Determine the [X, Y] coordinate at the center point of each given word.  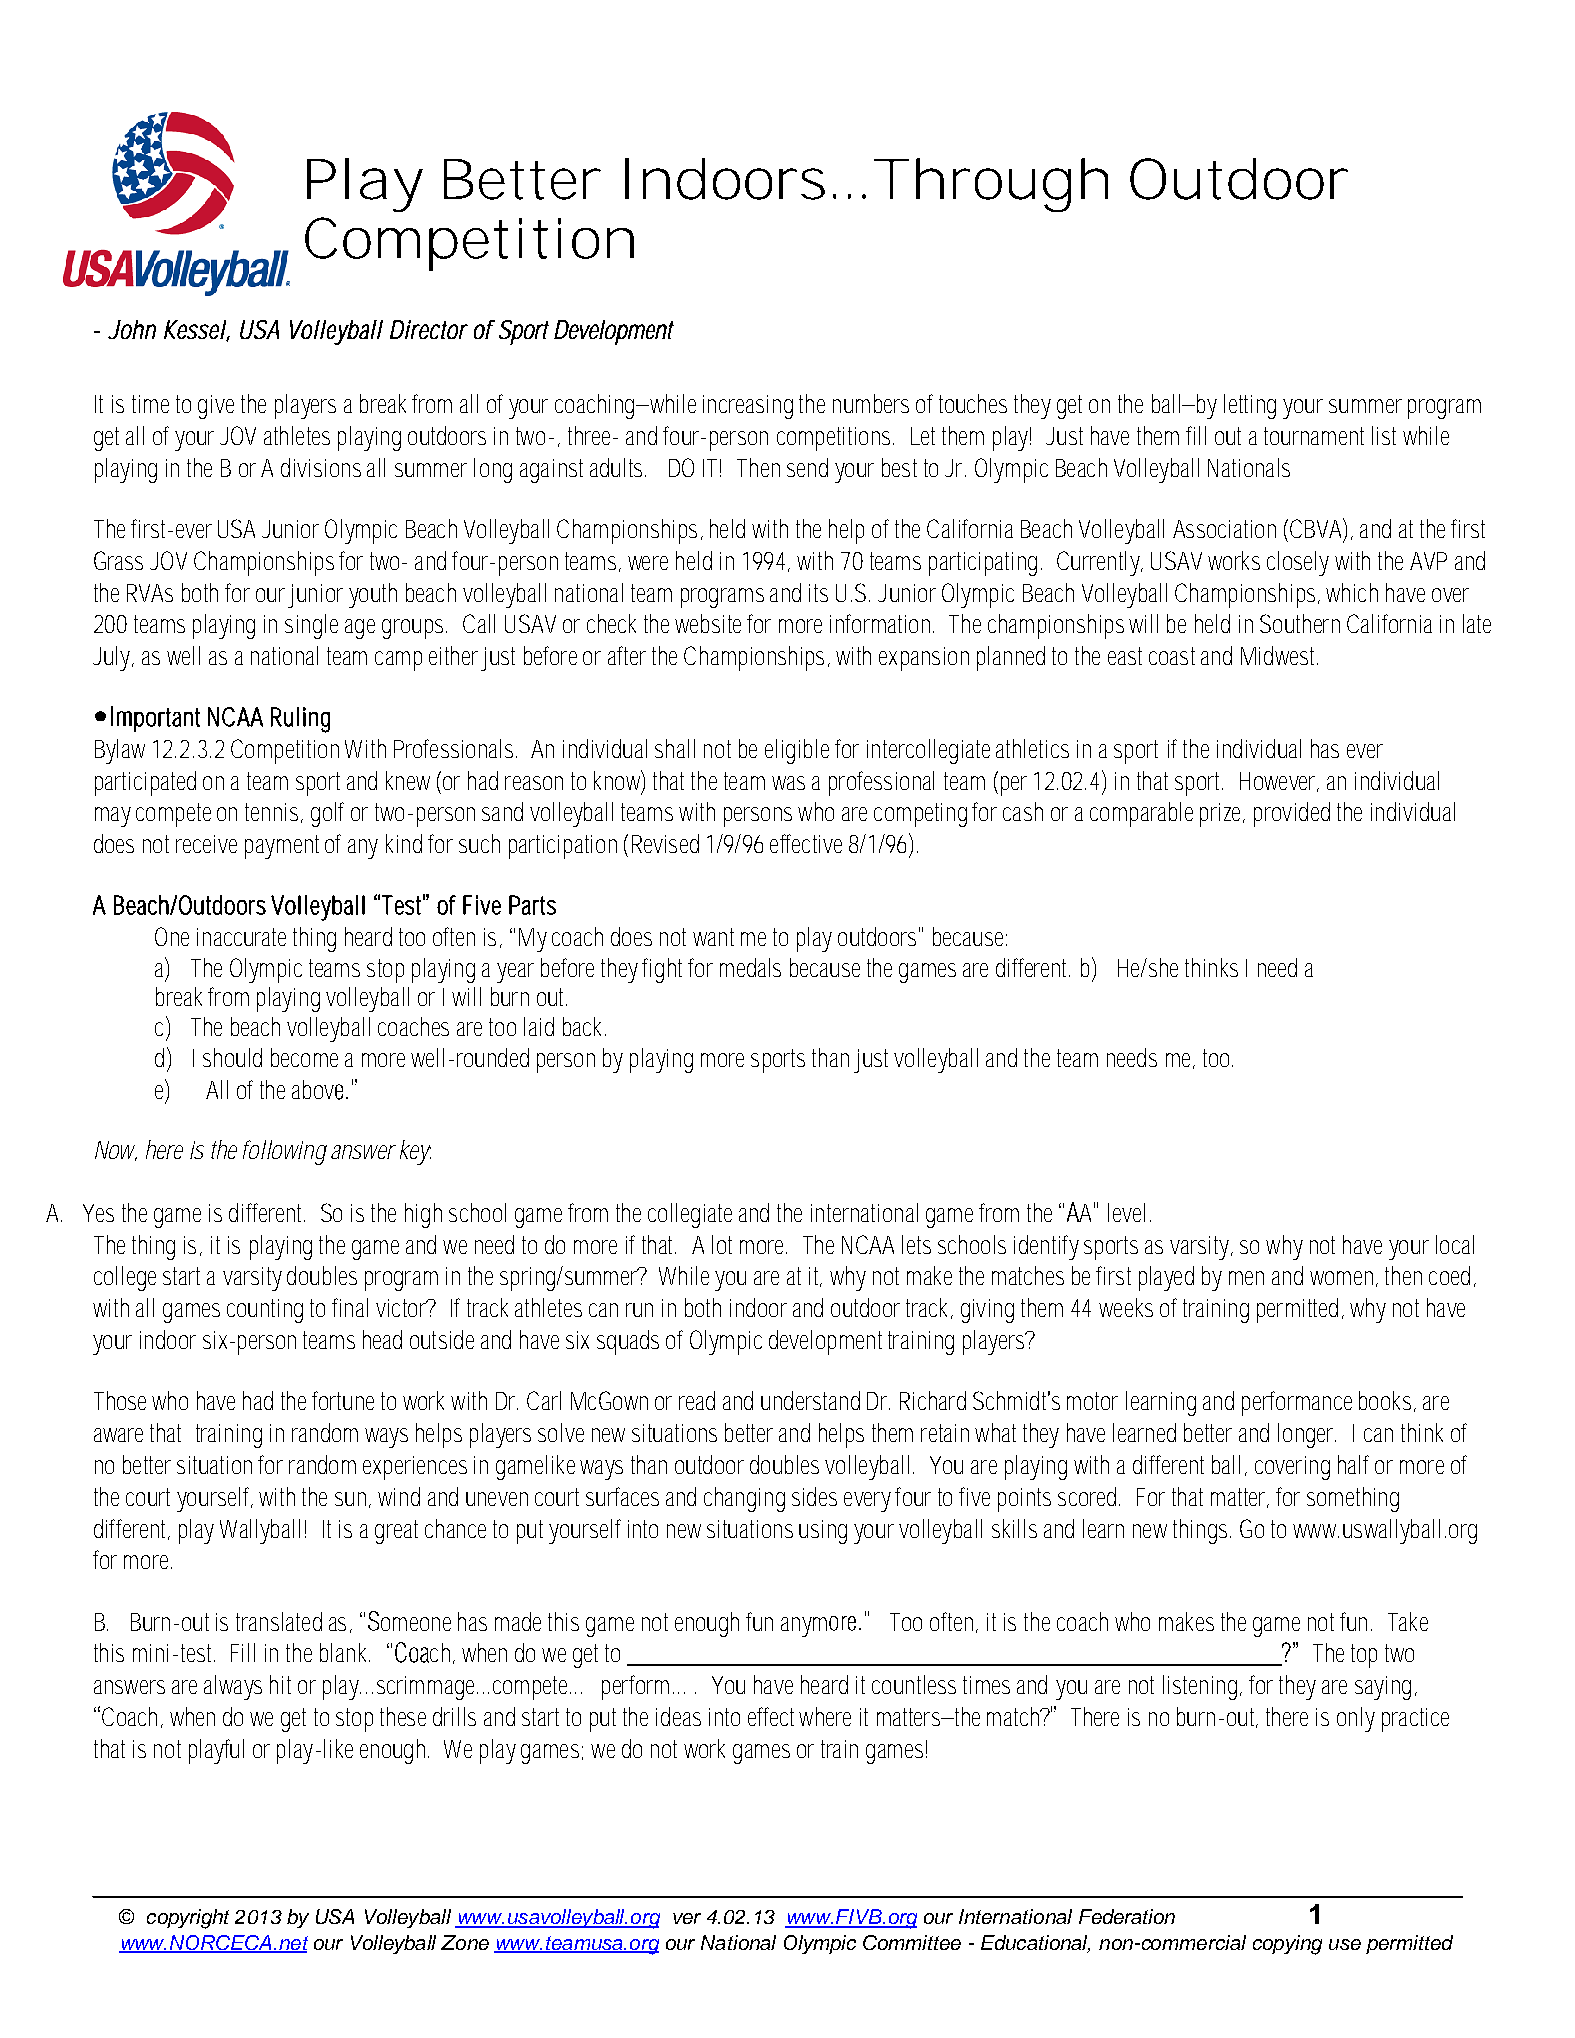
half [1353, 1464]
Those [120, 1400]
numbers [871, 403]
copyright [188, 1919]
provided [1292, 814]
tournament [1314, 436]
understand [810, 1400]
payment [282, 847]
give [216, 407]
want [713, 937]
